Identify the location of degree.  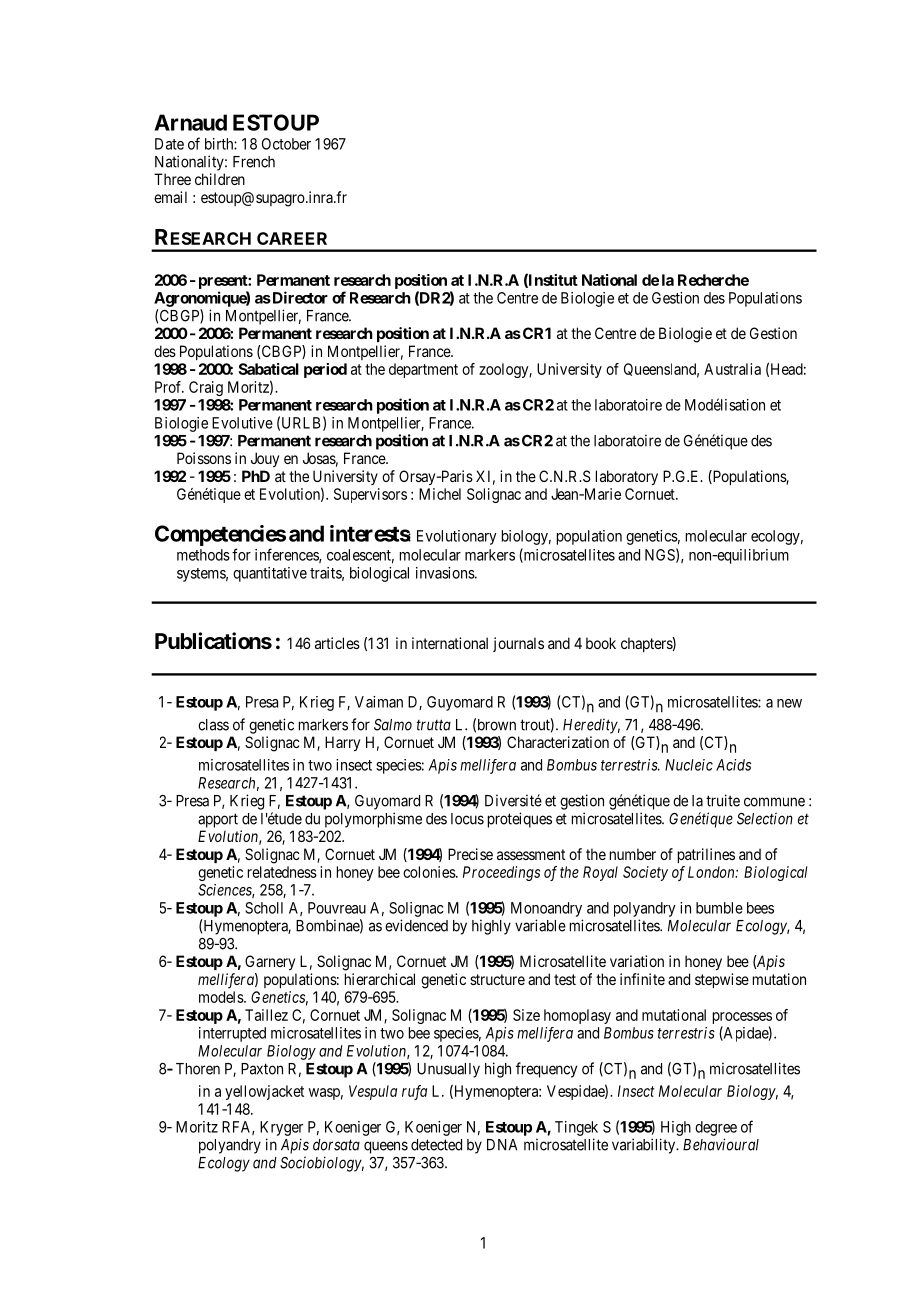
(716, 1128).
